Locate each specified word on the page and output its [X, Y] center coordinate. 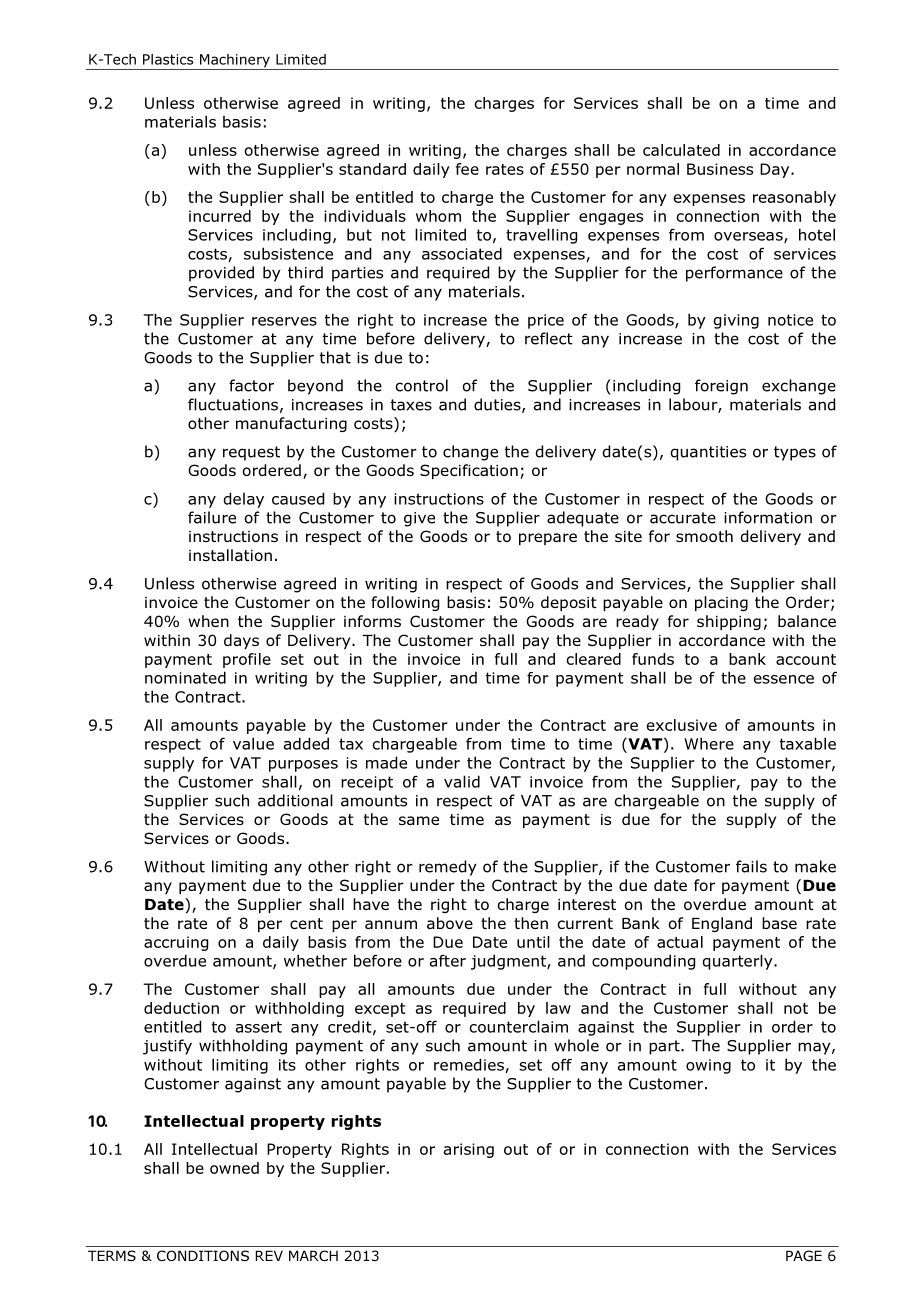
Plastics [168, 59]
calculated [681, 150]
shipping [729, 622]
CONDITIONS [203, 1255]
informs [372, 621]
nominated [185, 677]
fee [467, 169]
